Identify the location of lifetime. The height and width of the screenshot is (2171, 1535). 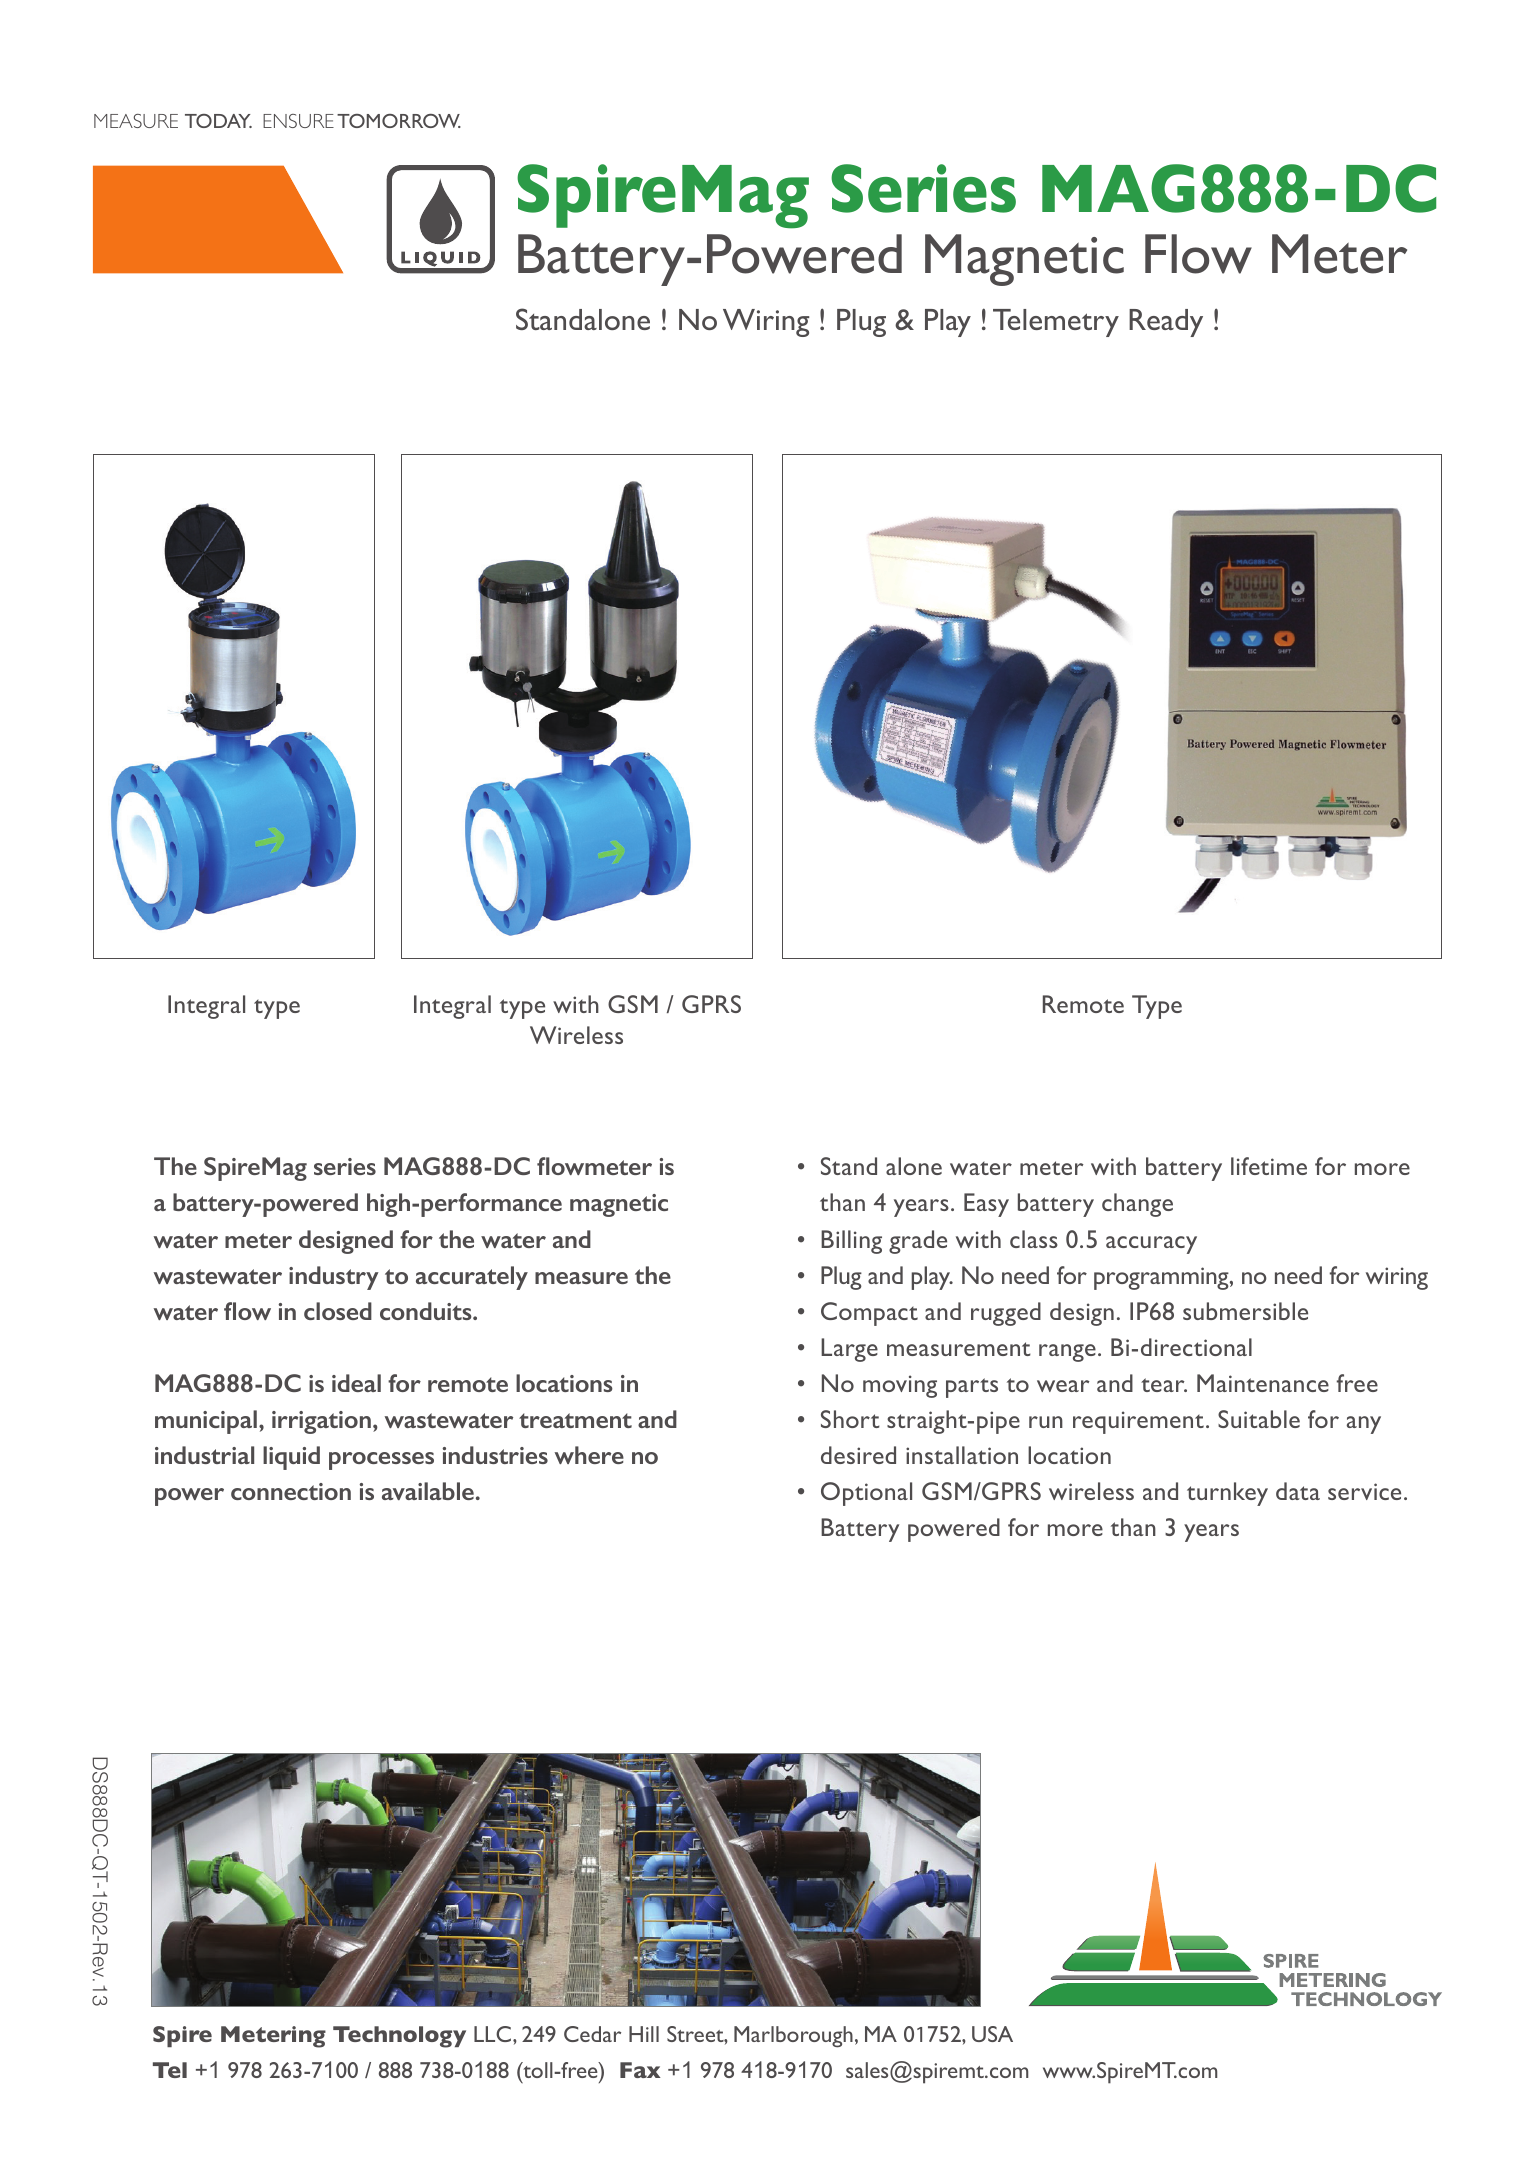
(1269, 1166).
